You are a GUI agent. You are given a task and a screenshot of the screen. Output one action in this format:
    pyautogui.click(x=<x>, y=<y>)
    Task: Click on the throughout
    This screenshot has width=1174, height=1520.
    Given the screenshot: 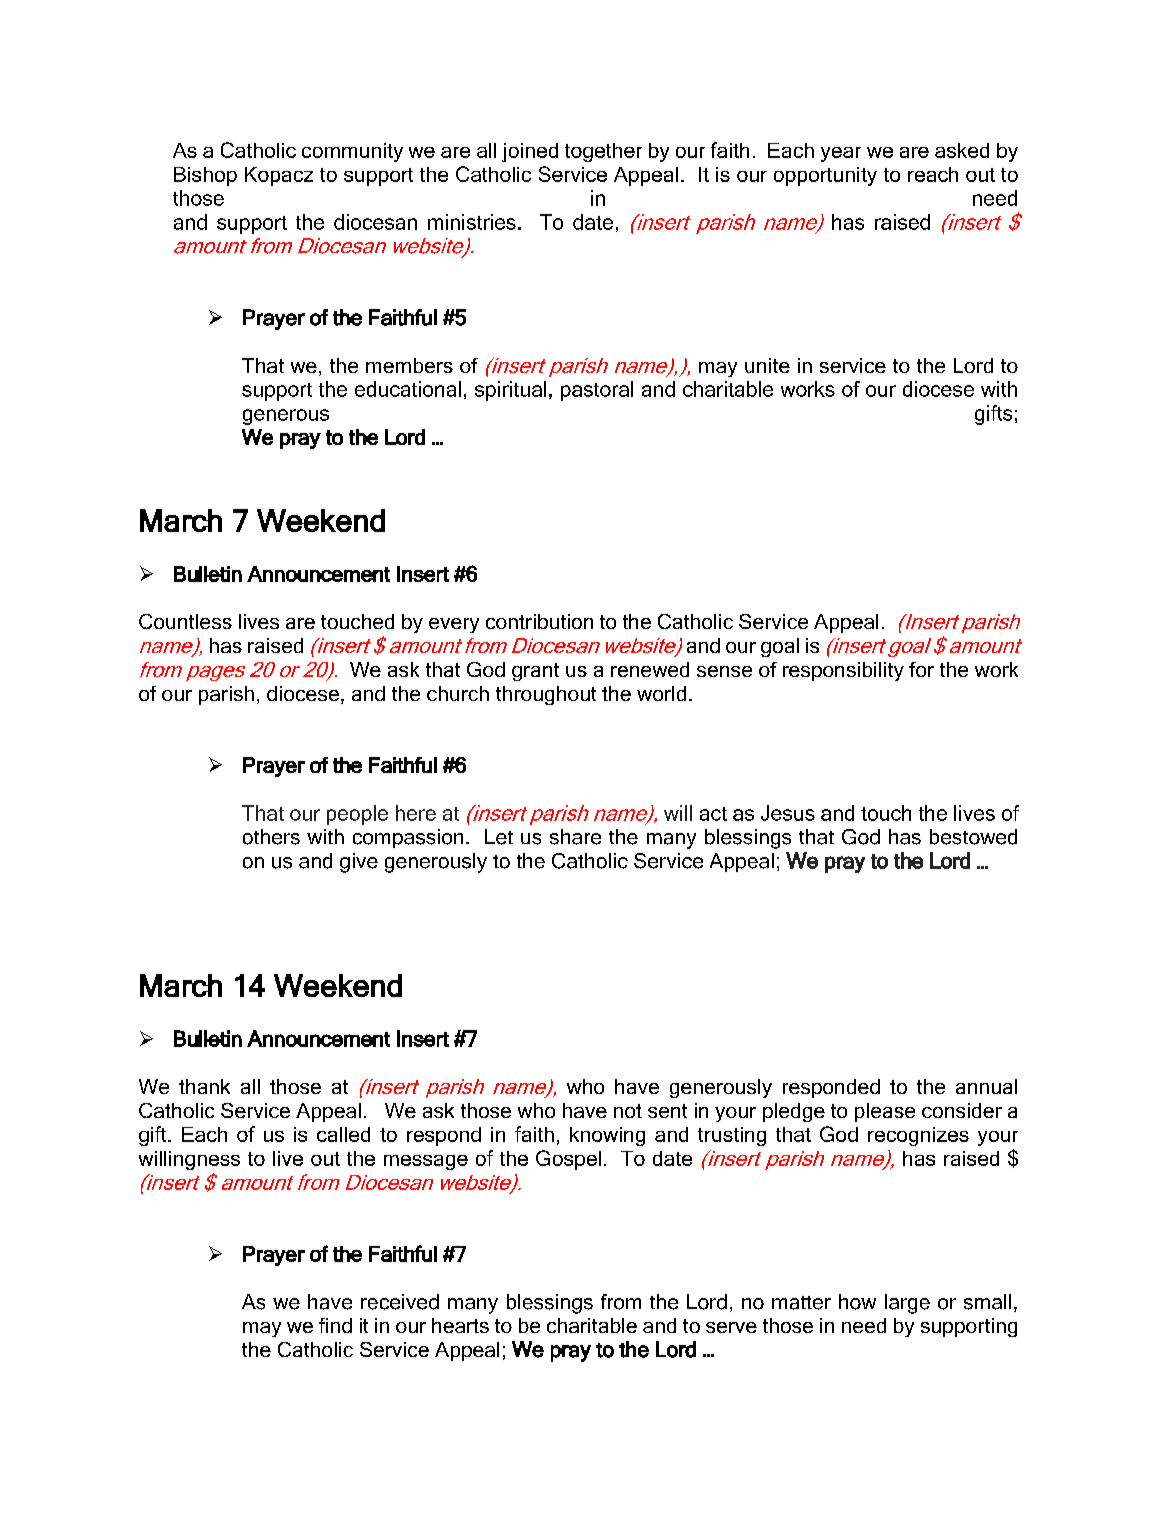 What is the action you would take?
    pyautogui.click(x=546, y=695)
